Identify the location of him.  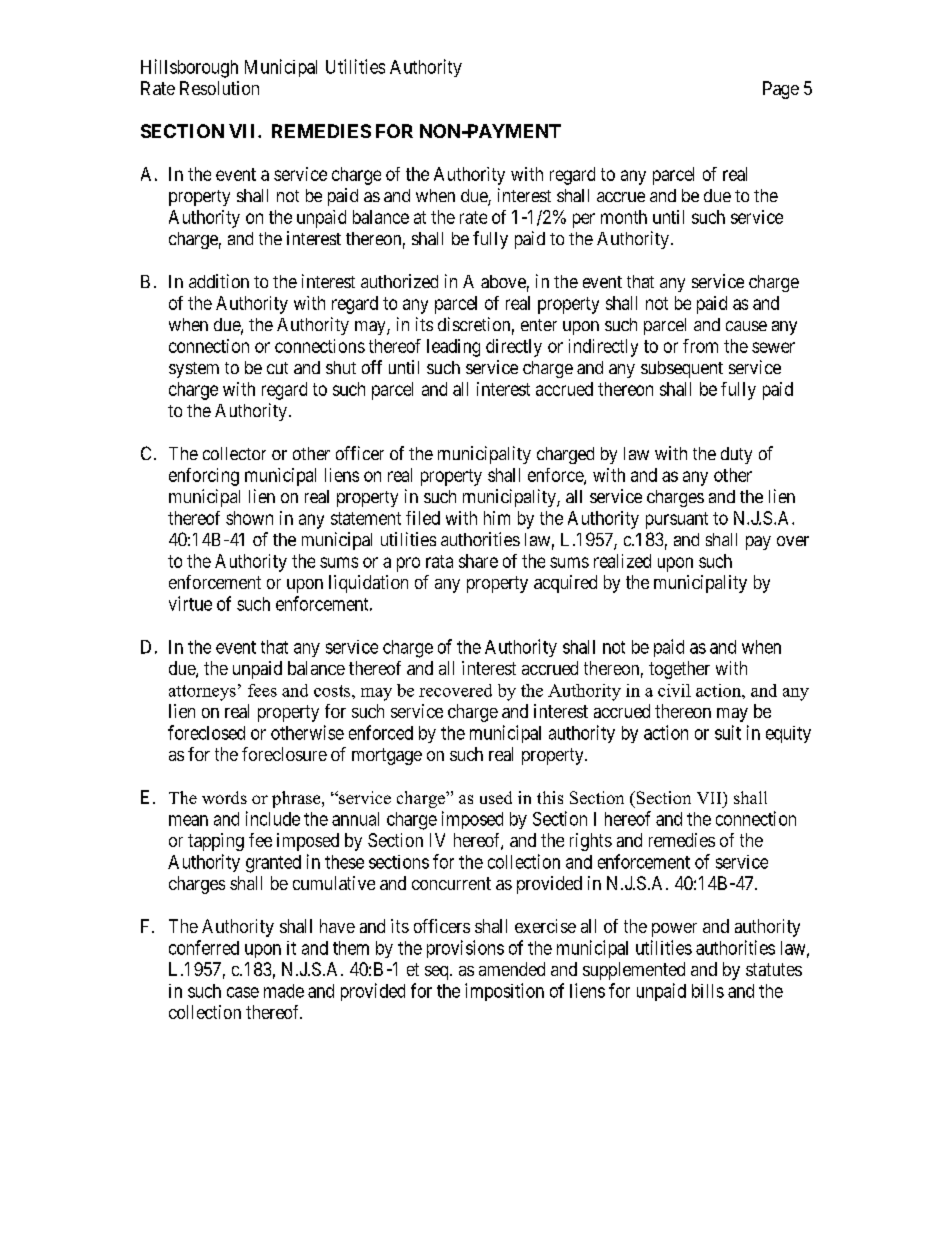
(497, 518).
